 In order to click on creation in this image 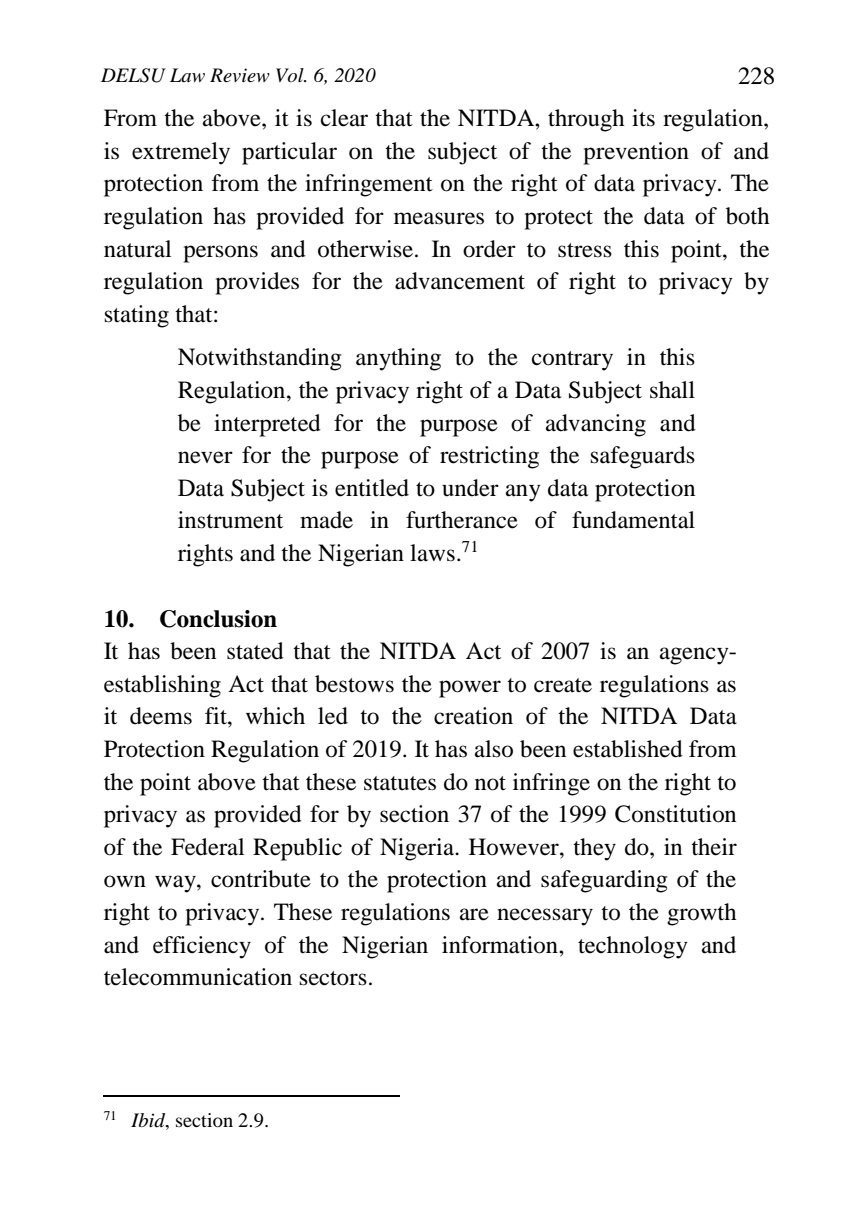, I will do `click(473, 716)`.
